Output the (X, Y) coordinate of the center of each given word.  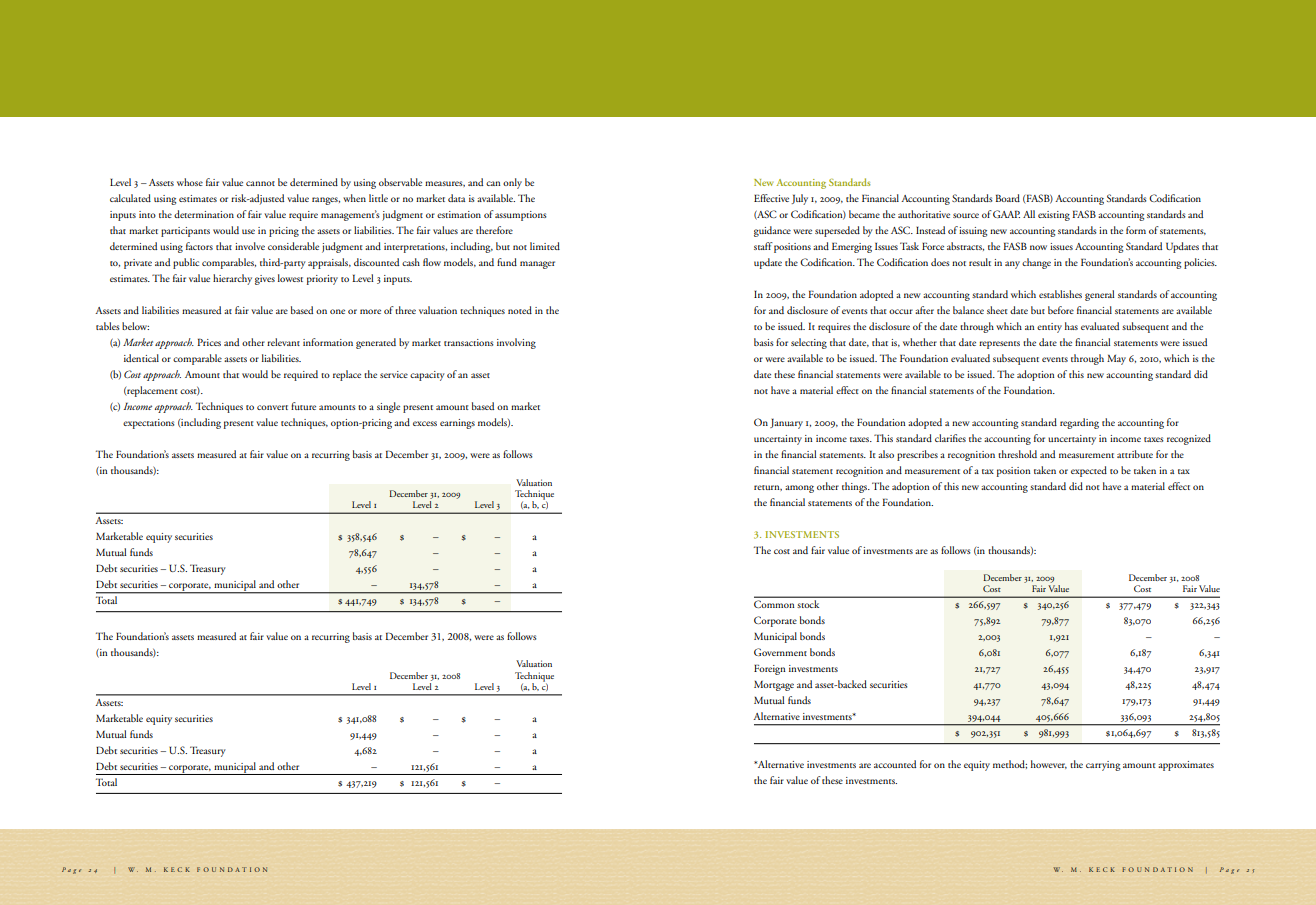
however (1049, 764)
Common (774, 604)
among (799, 489)
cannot (260, 183)
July (799, 199)
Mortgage (774, 686)
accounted (895, 764)
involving (516, 343)
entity (1049, 328)
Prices (209, 342)
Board (1008, 198)
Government (780, 652)
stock (808, 604)
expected (1089, 471)
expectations (148, 424)
